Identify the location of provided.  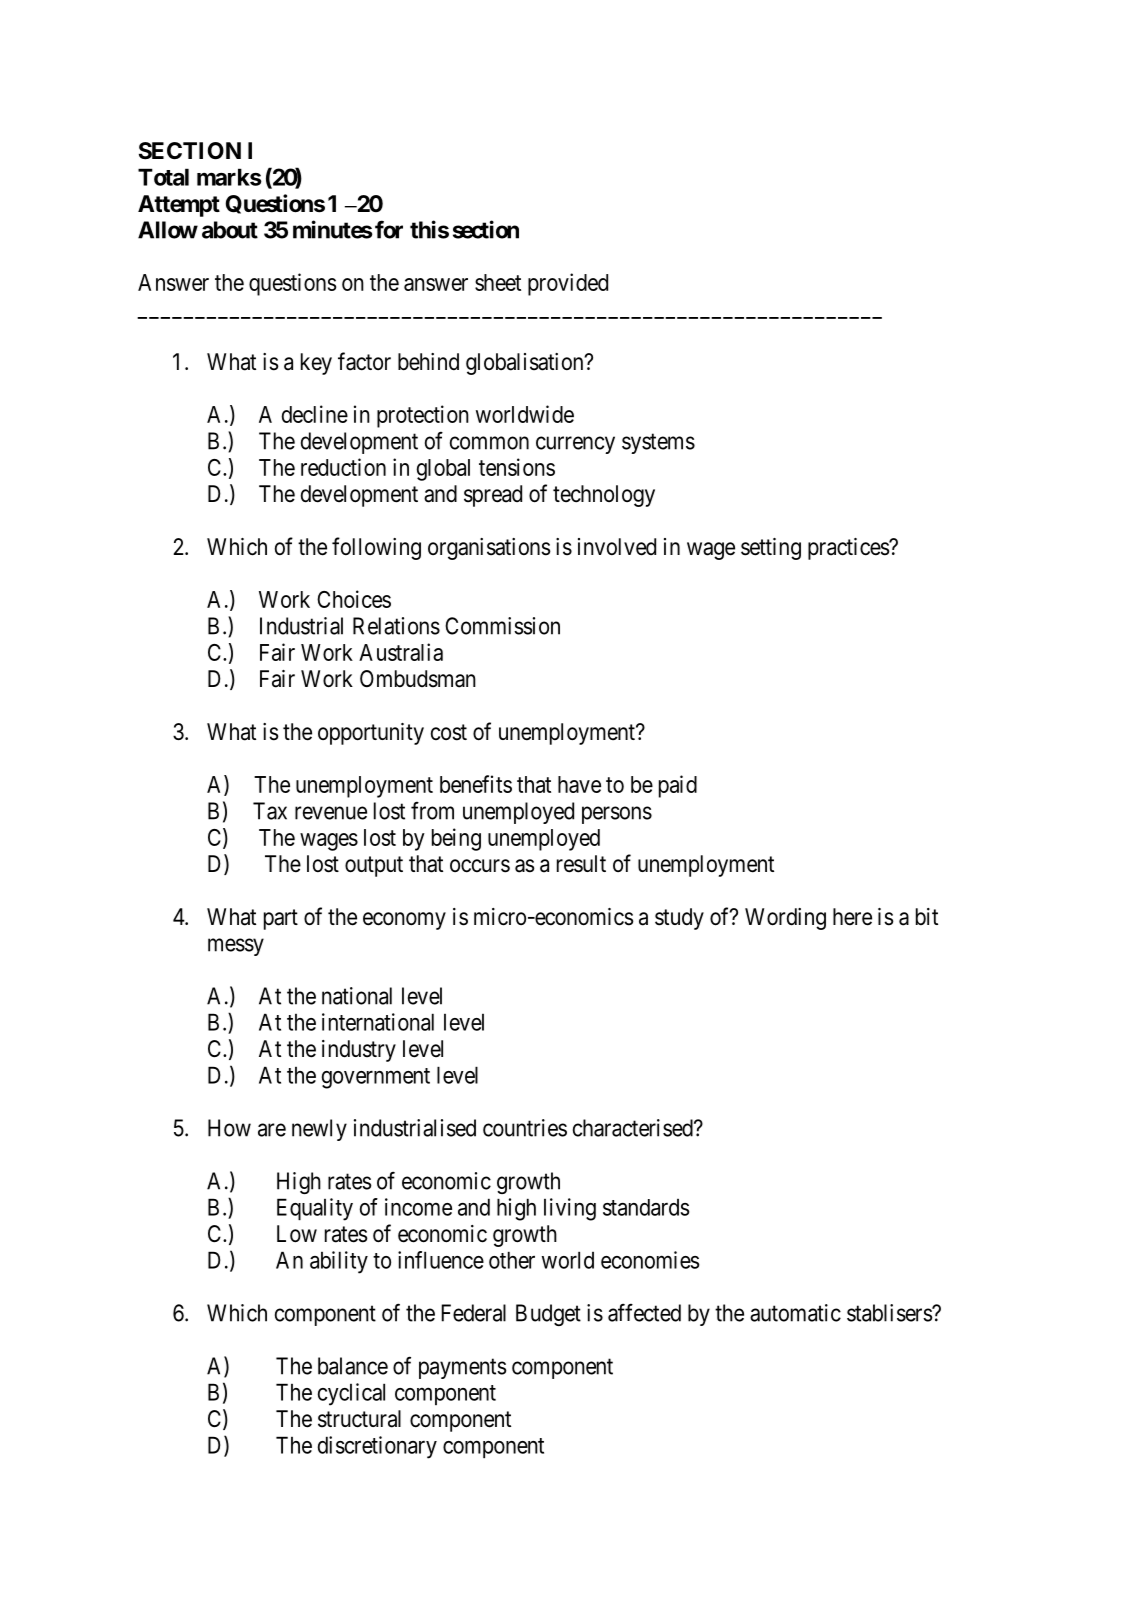
(568, 284).
